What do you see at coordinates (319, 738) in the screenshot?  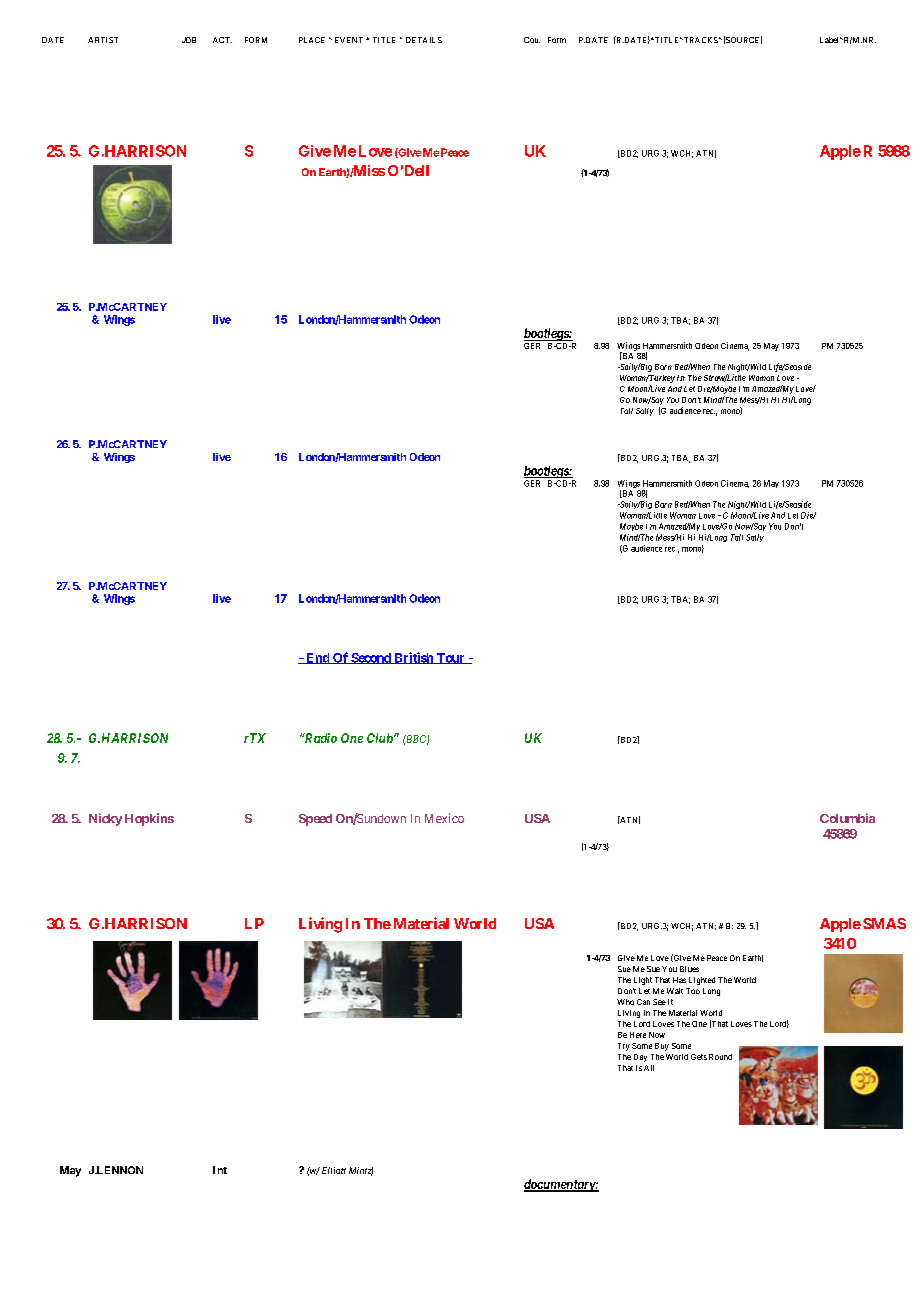 I see `Radio` at bounding box center [319, 738].
